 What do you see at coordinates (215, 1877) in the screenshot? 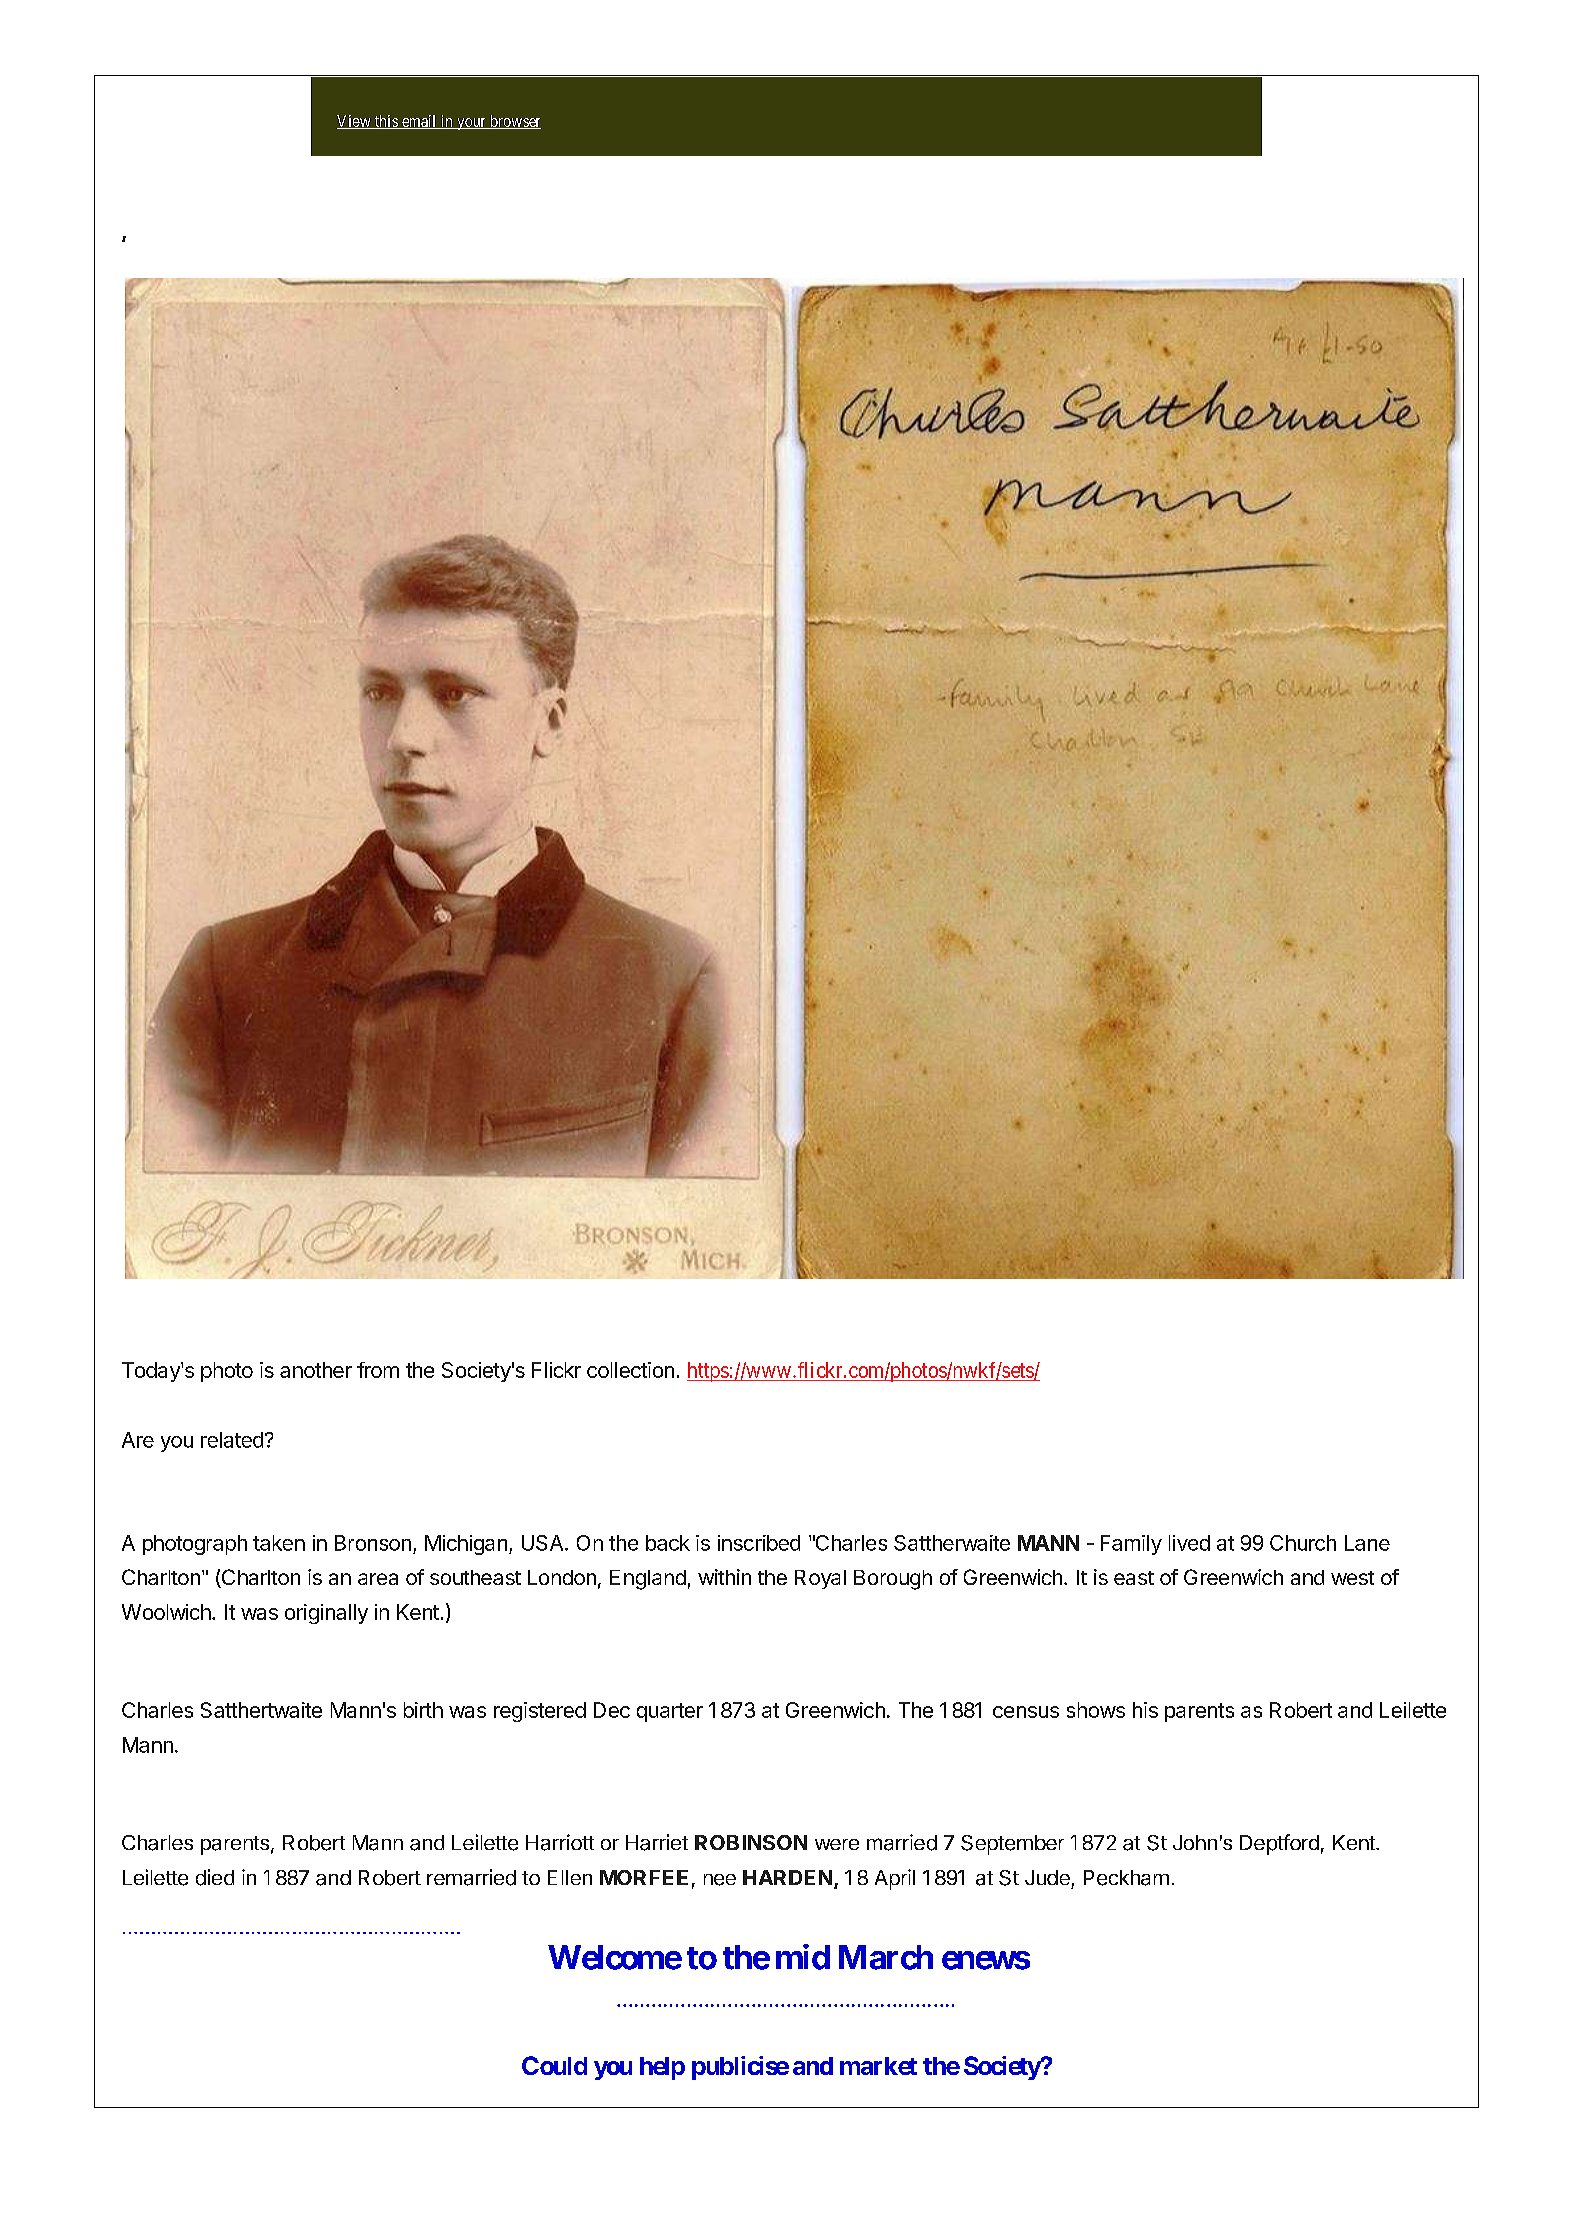
I see `died` at bounding box center [215, 1877].
